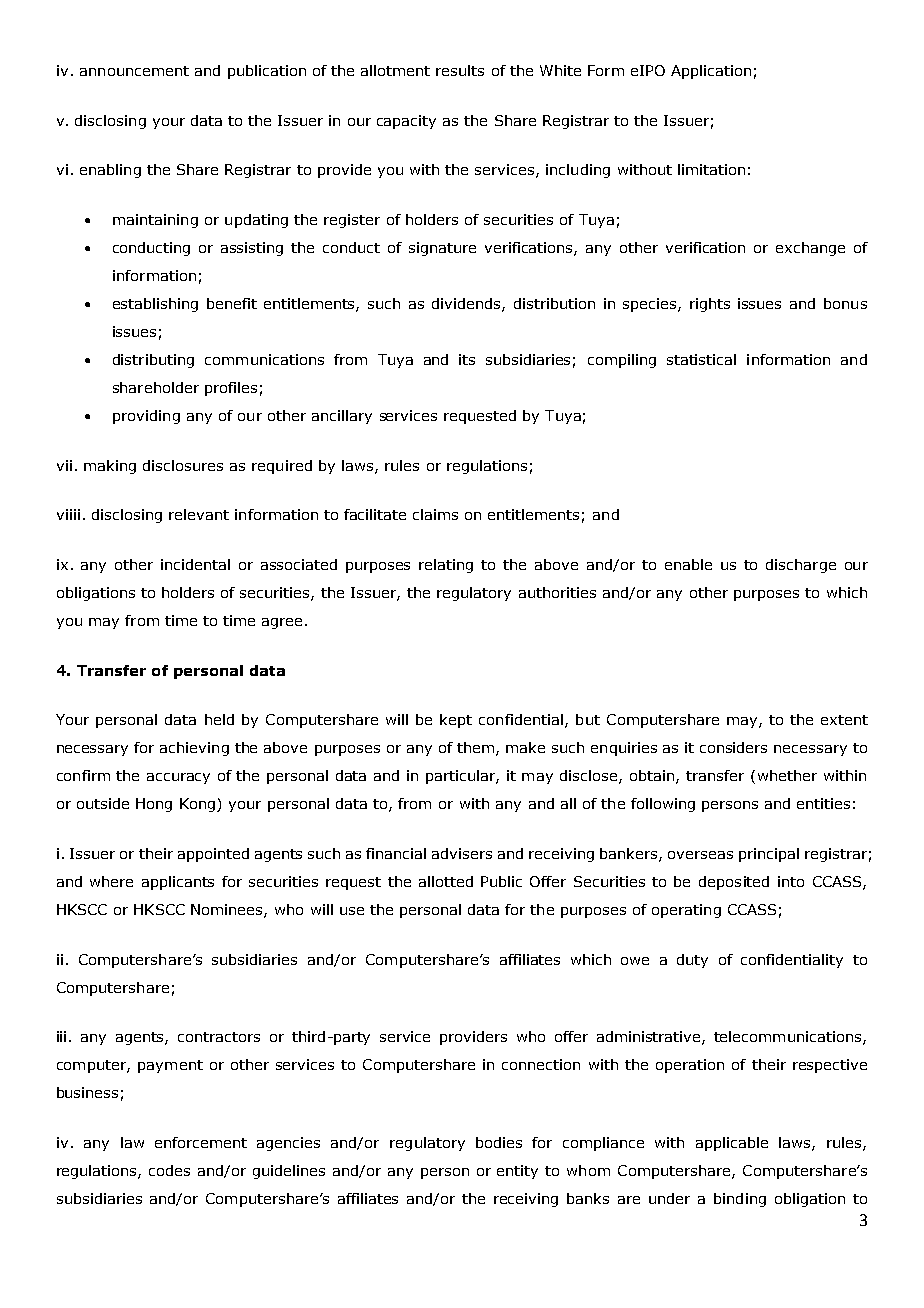 The width and height of the page is (924, 1308). Describe the element at coordinates (460, 70) in the page. I see `results` at that location.
